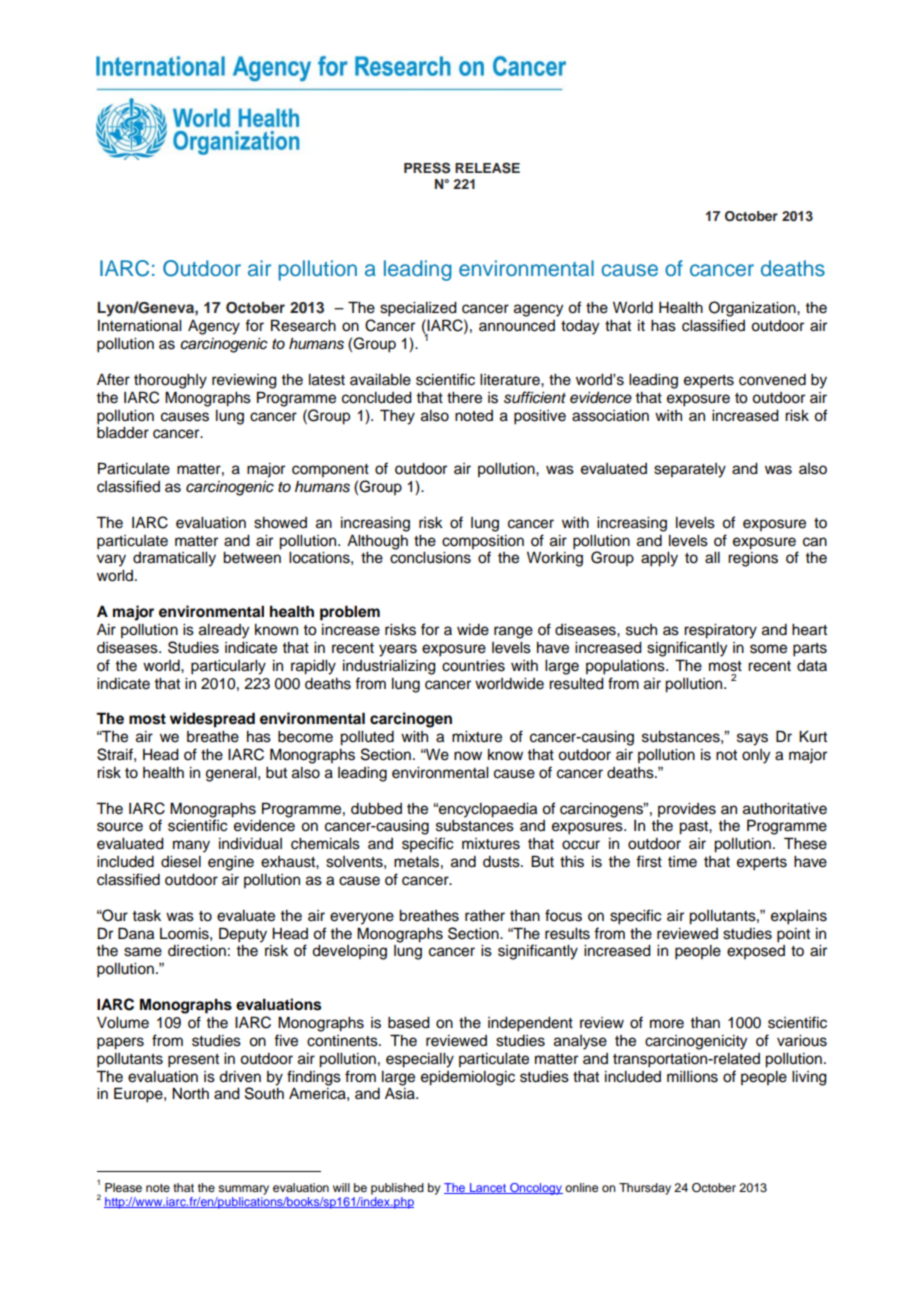 The image size is (924, 1308). Describe the element at coordinates (753, 309) in the image. I see `Organization` at that location.
